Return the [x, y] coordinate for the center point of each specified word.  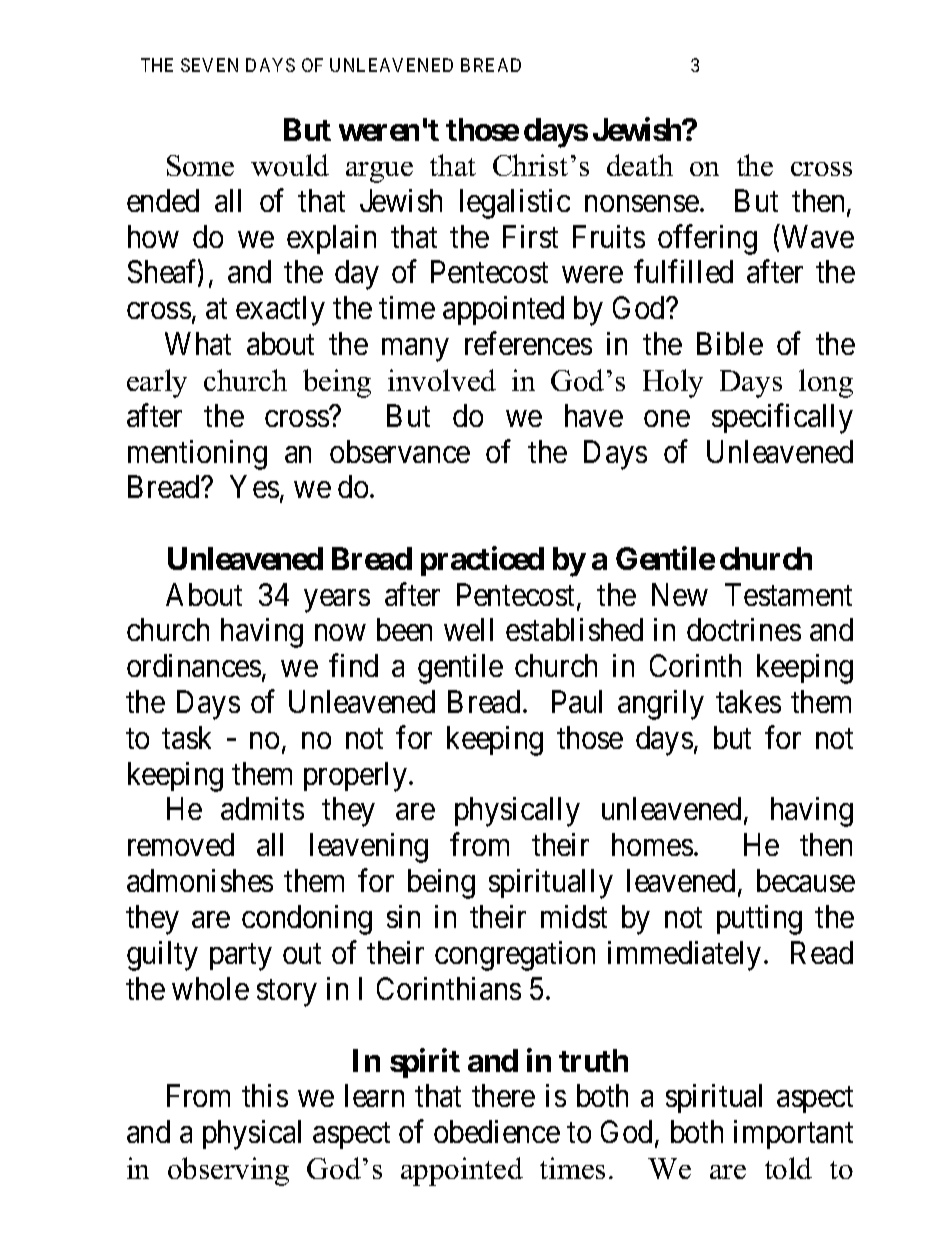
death [640, 165]
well [468, 629]
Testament [788, 594]
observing [228, 1171]
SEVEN [209, 65]
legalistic [515, 204]
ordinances [194, 665]
